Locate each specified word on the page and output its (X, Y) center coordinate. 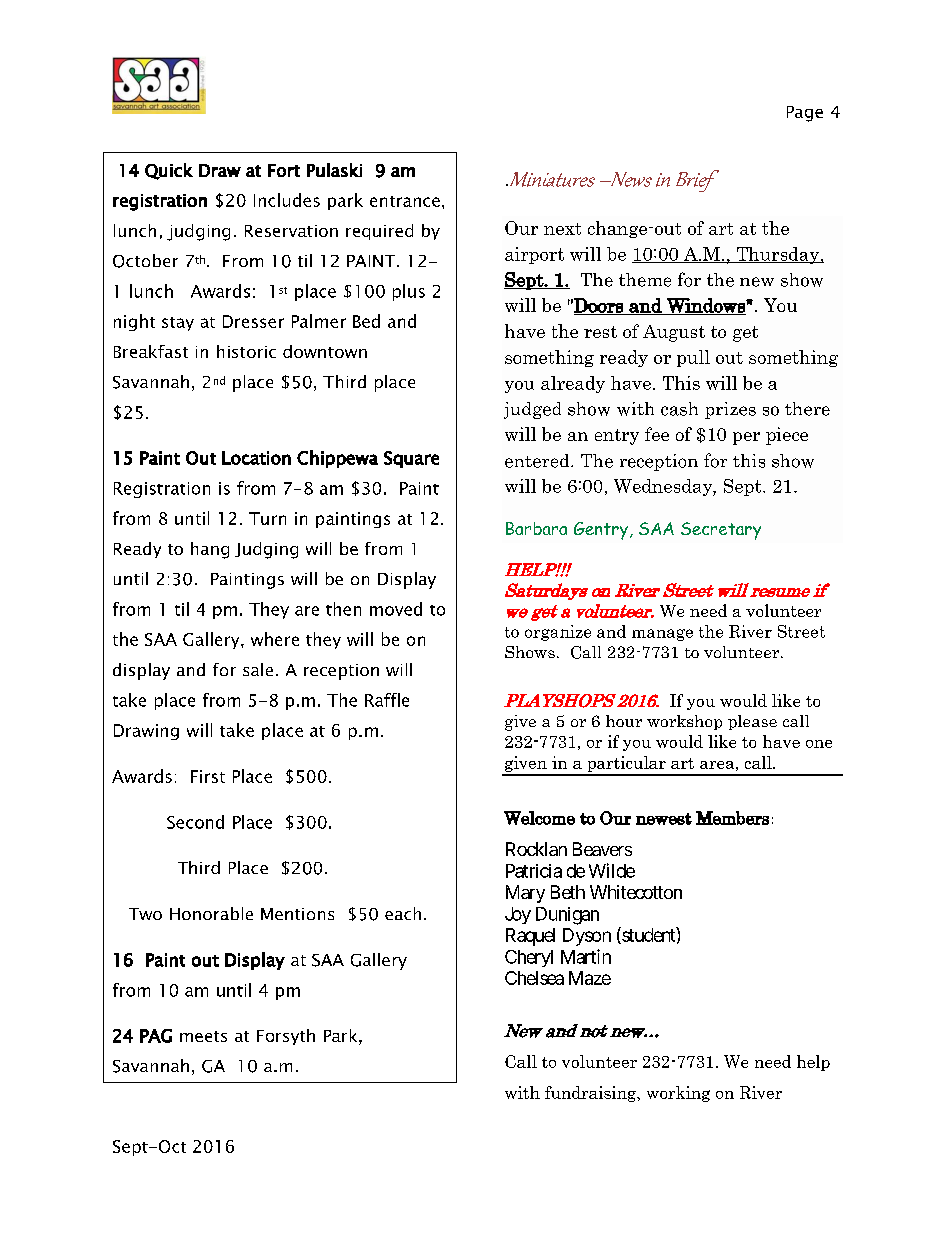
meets (203, 1036)
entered (538, 461)
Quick (169, 171)
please (752, 722)
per (746, 438)
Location (256, 458)
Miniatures (551, 179)
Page (805, 114)
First (208, 776)
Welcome (539, 818)
